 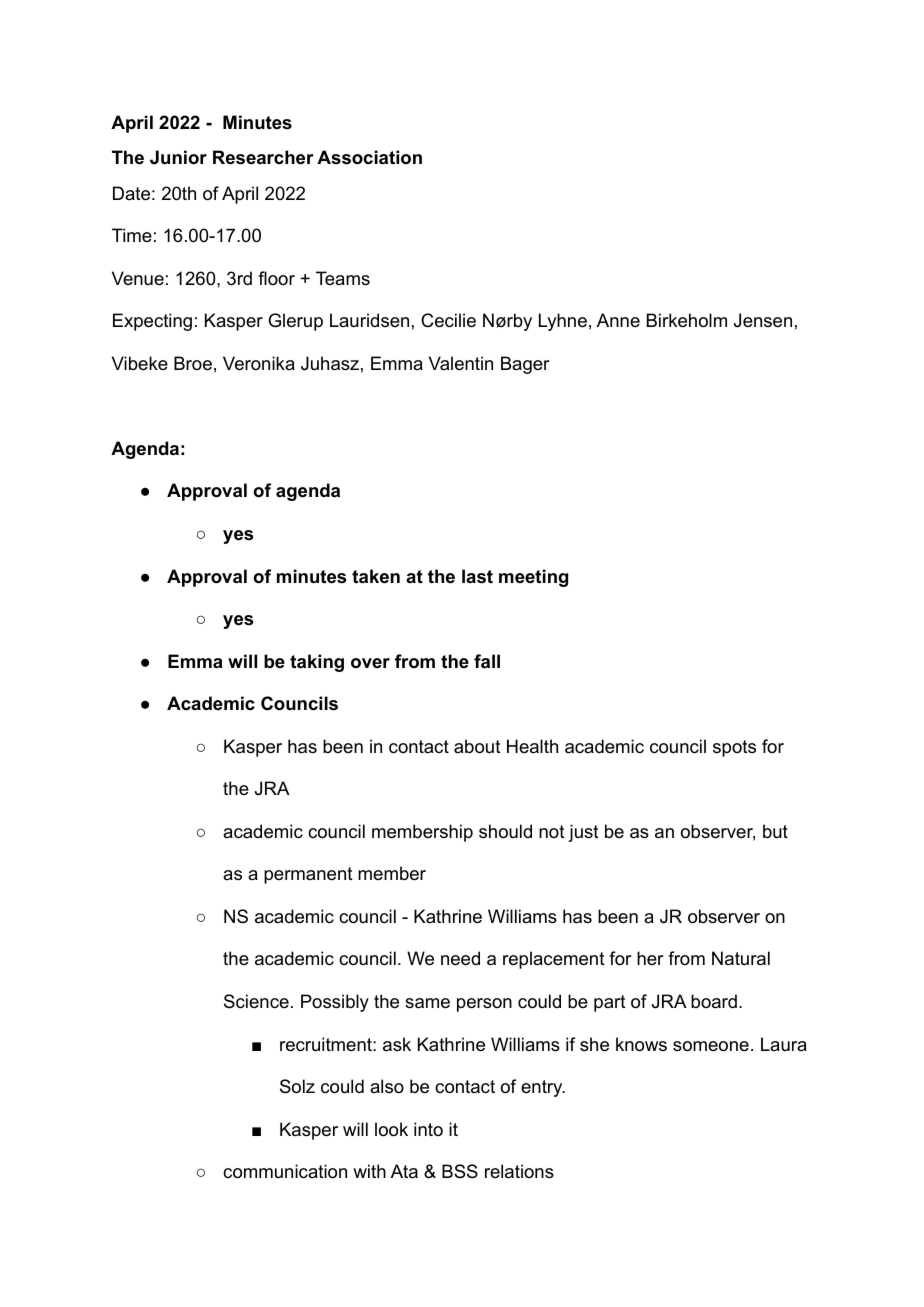 What do you see at coordinates (487, 661) in the screenshot?
I see `fall` at bounding box center [487, 661].
